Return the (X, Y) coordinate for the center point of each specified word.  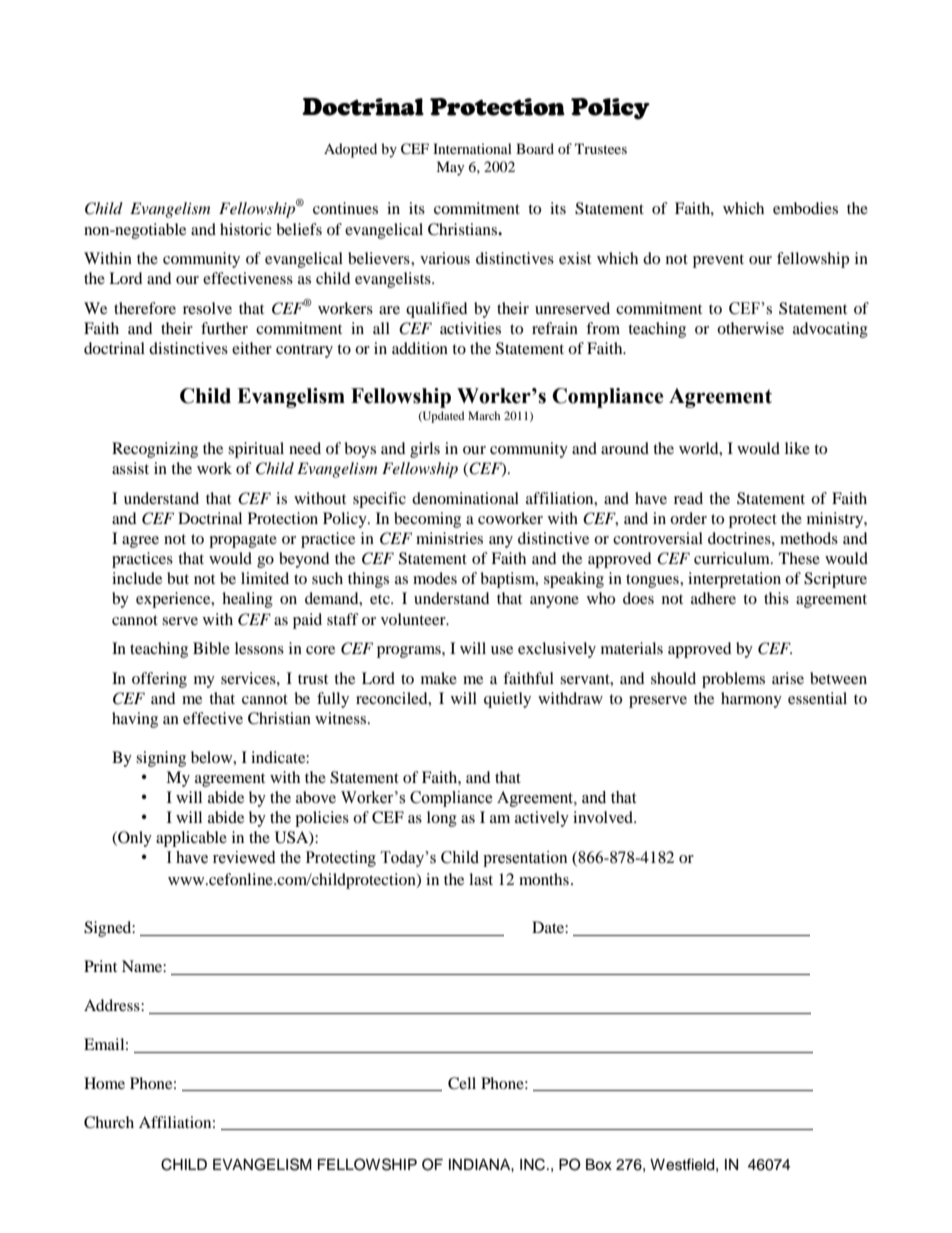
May (450, 168)
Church (109, 1122)
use (502, 650)
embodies (805, 208)
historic (246, 229)
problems (733, 680)
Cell (462, 1083)
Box (599, 1165)
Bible (211, 648)
